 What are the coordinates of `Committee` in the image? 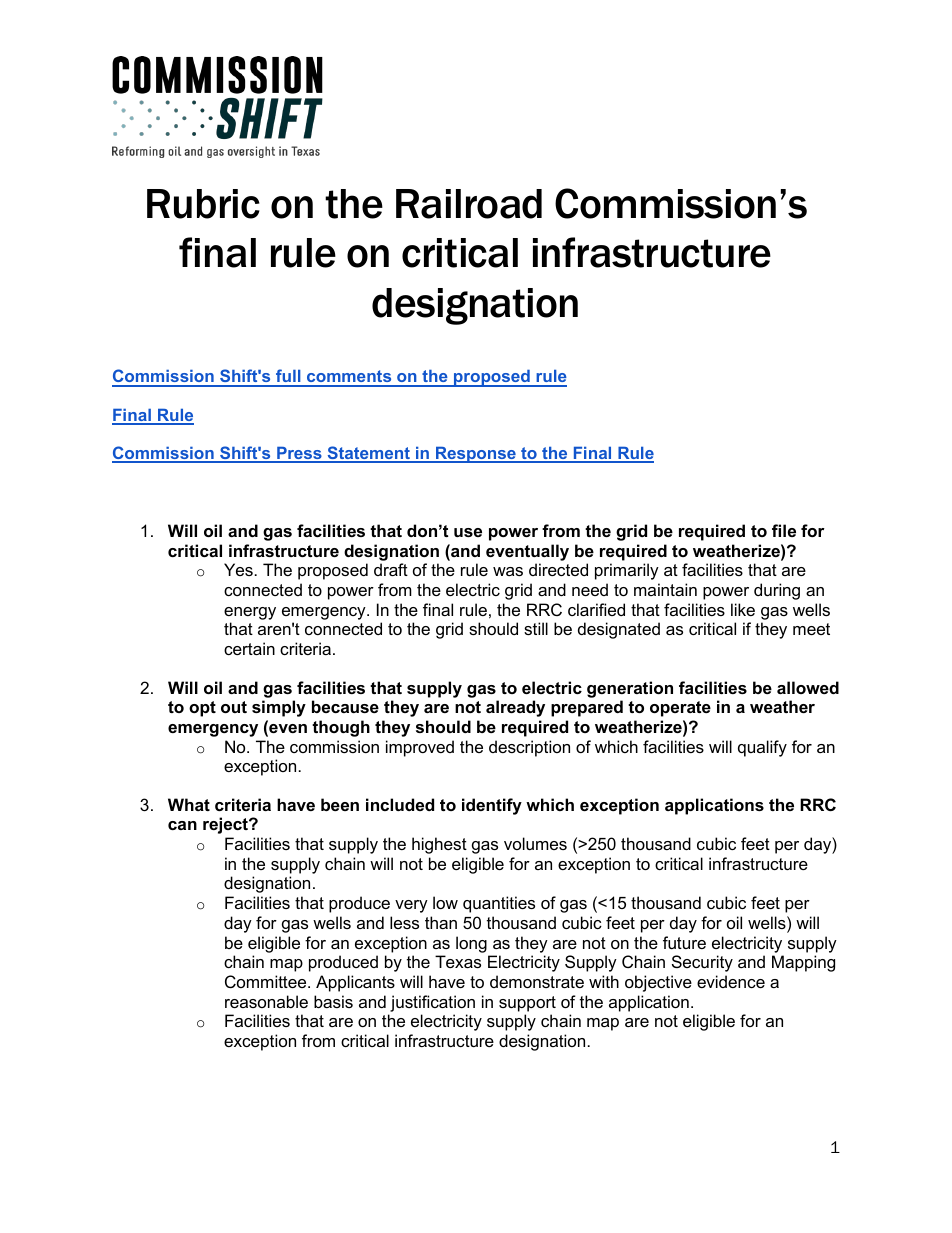 It's located at (267, 981).
